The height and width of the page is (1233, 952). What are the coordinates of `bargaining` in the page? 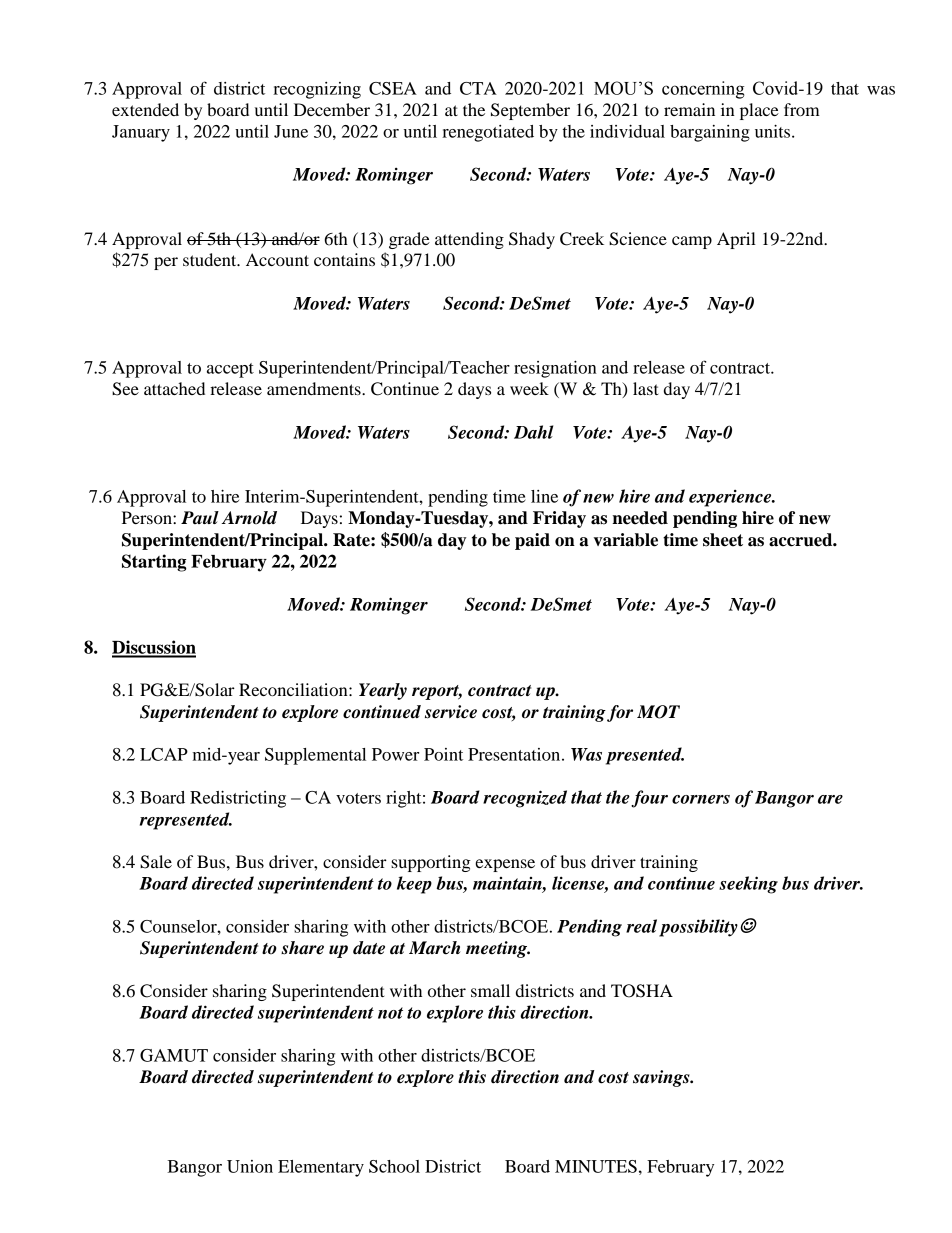 It's located at (710, 133).
